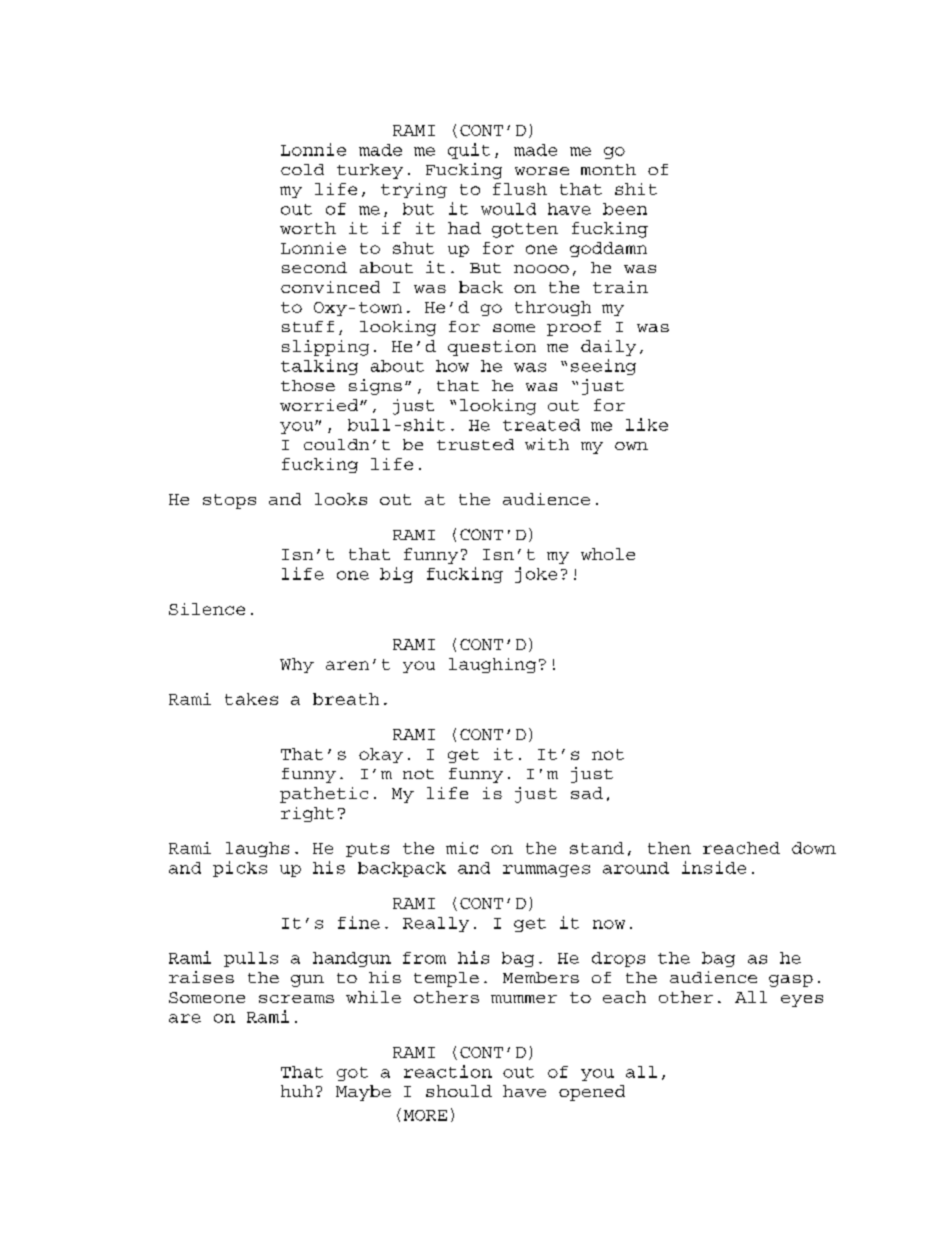  Describe the element at coordinates (229, 501) in the document. I see `stops` at that location.
